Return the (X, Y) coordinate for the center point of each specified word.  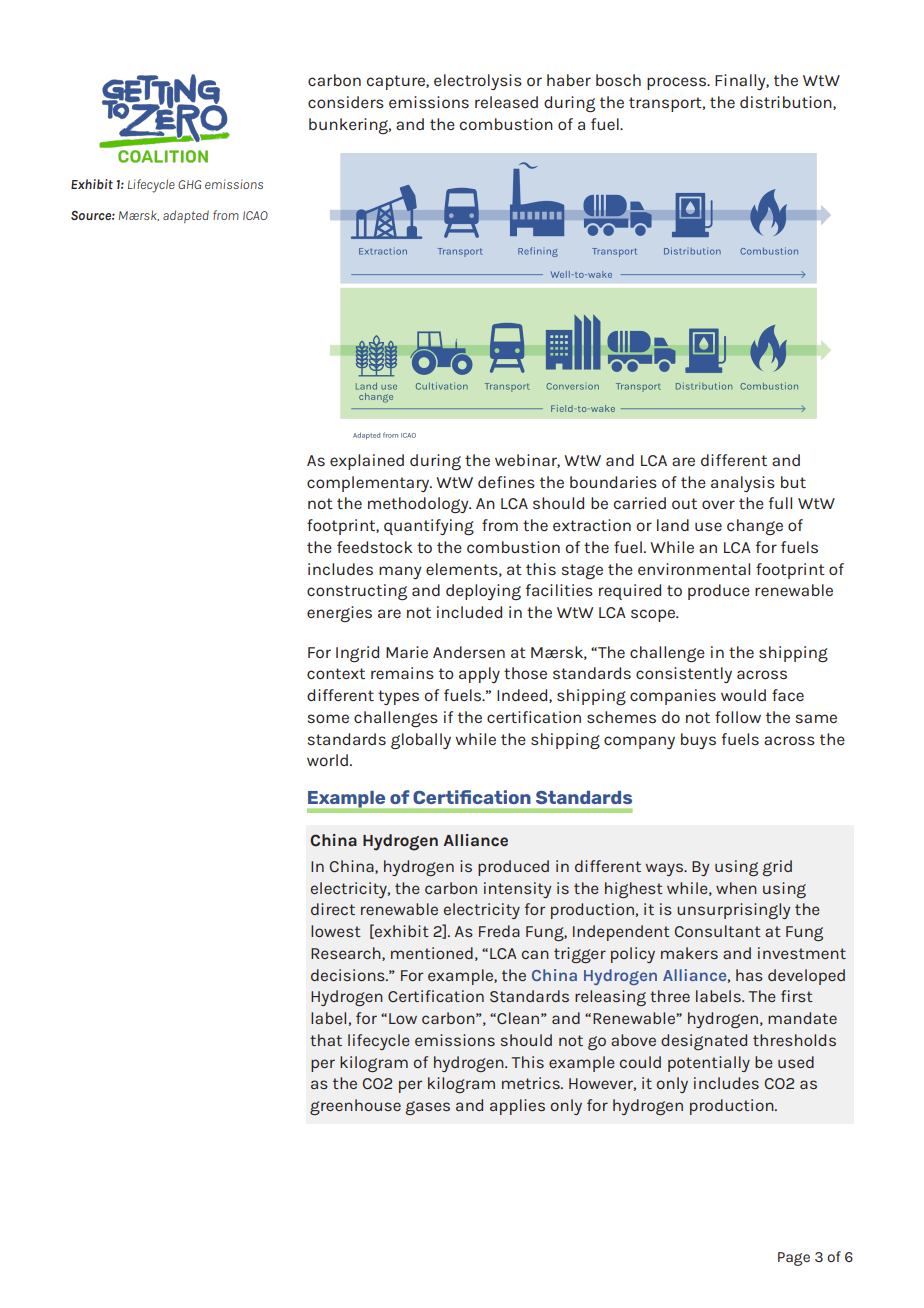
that (326, 1040)
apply (479, 675)
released (506, 102)
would (743, 695)
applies (517, 1107)
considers (346, 102)
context (336, 673)
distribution (787, 103)
